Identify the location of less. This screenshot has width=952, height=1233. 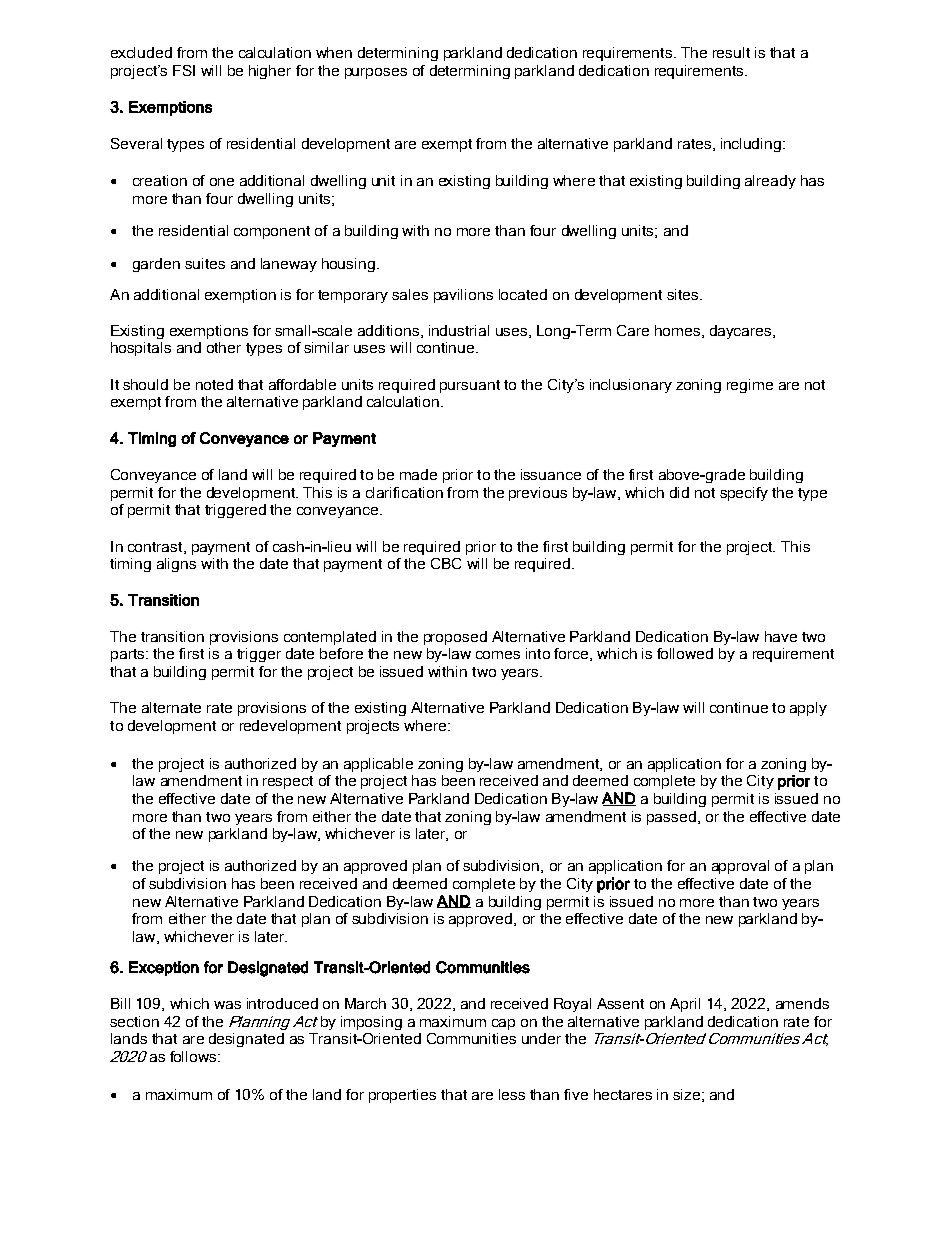
(512, 1094).
